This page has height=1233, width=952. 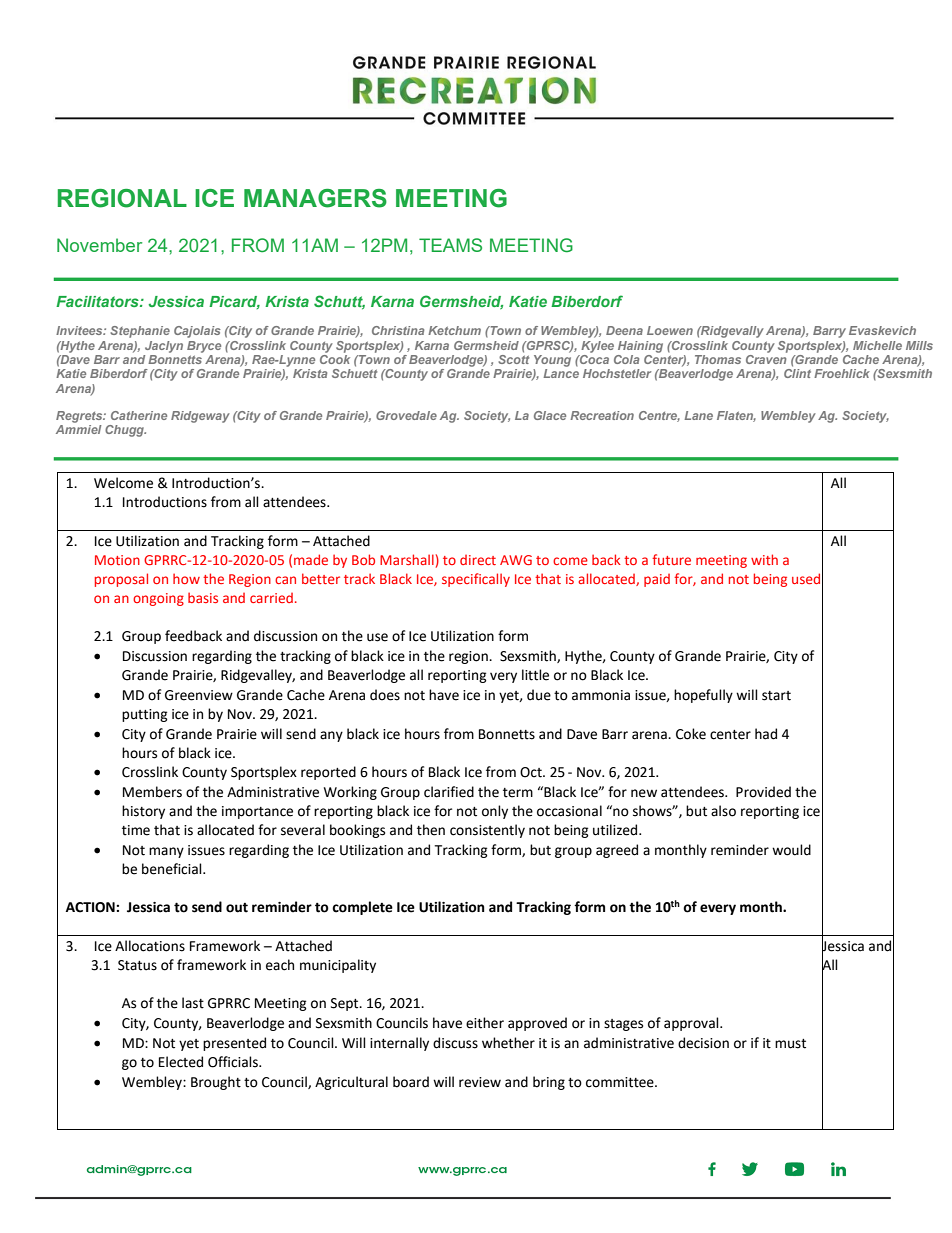 I want to click on Michelle, so click(x=877, y=345).
